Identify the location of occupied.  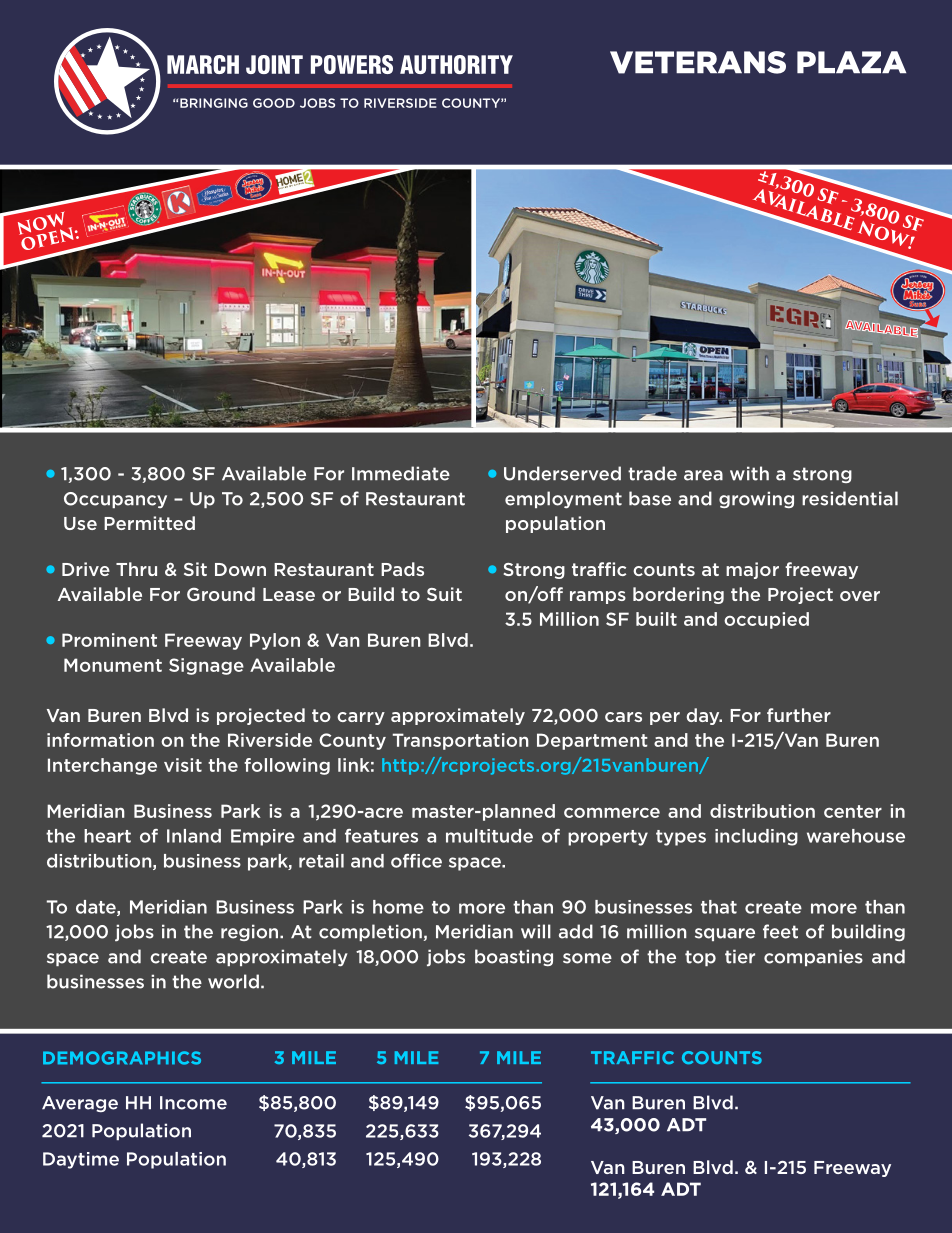
(766, 620).
